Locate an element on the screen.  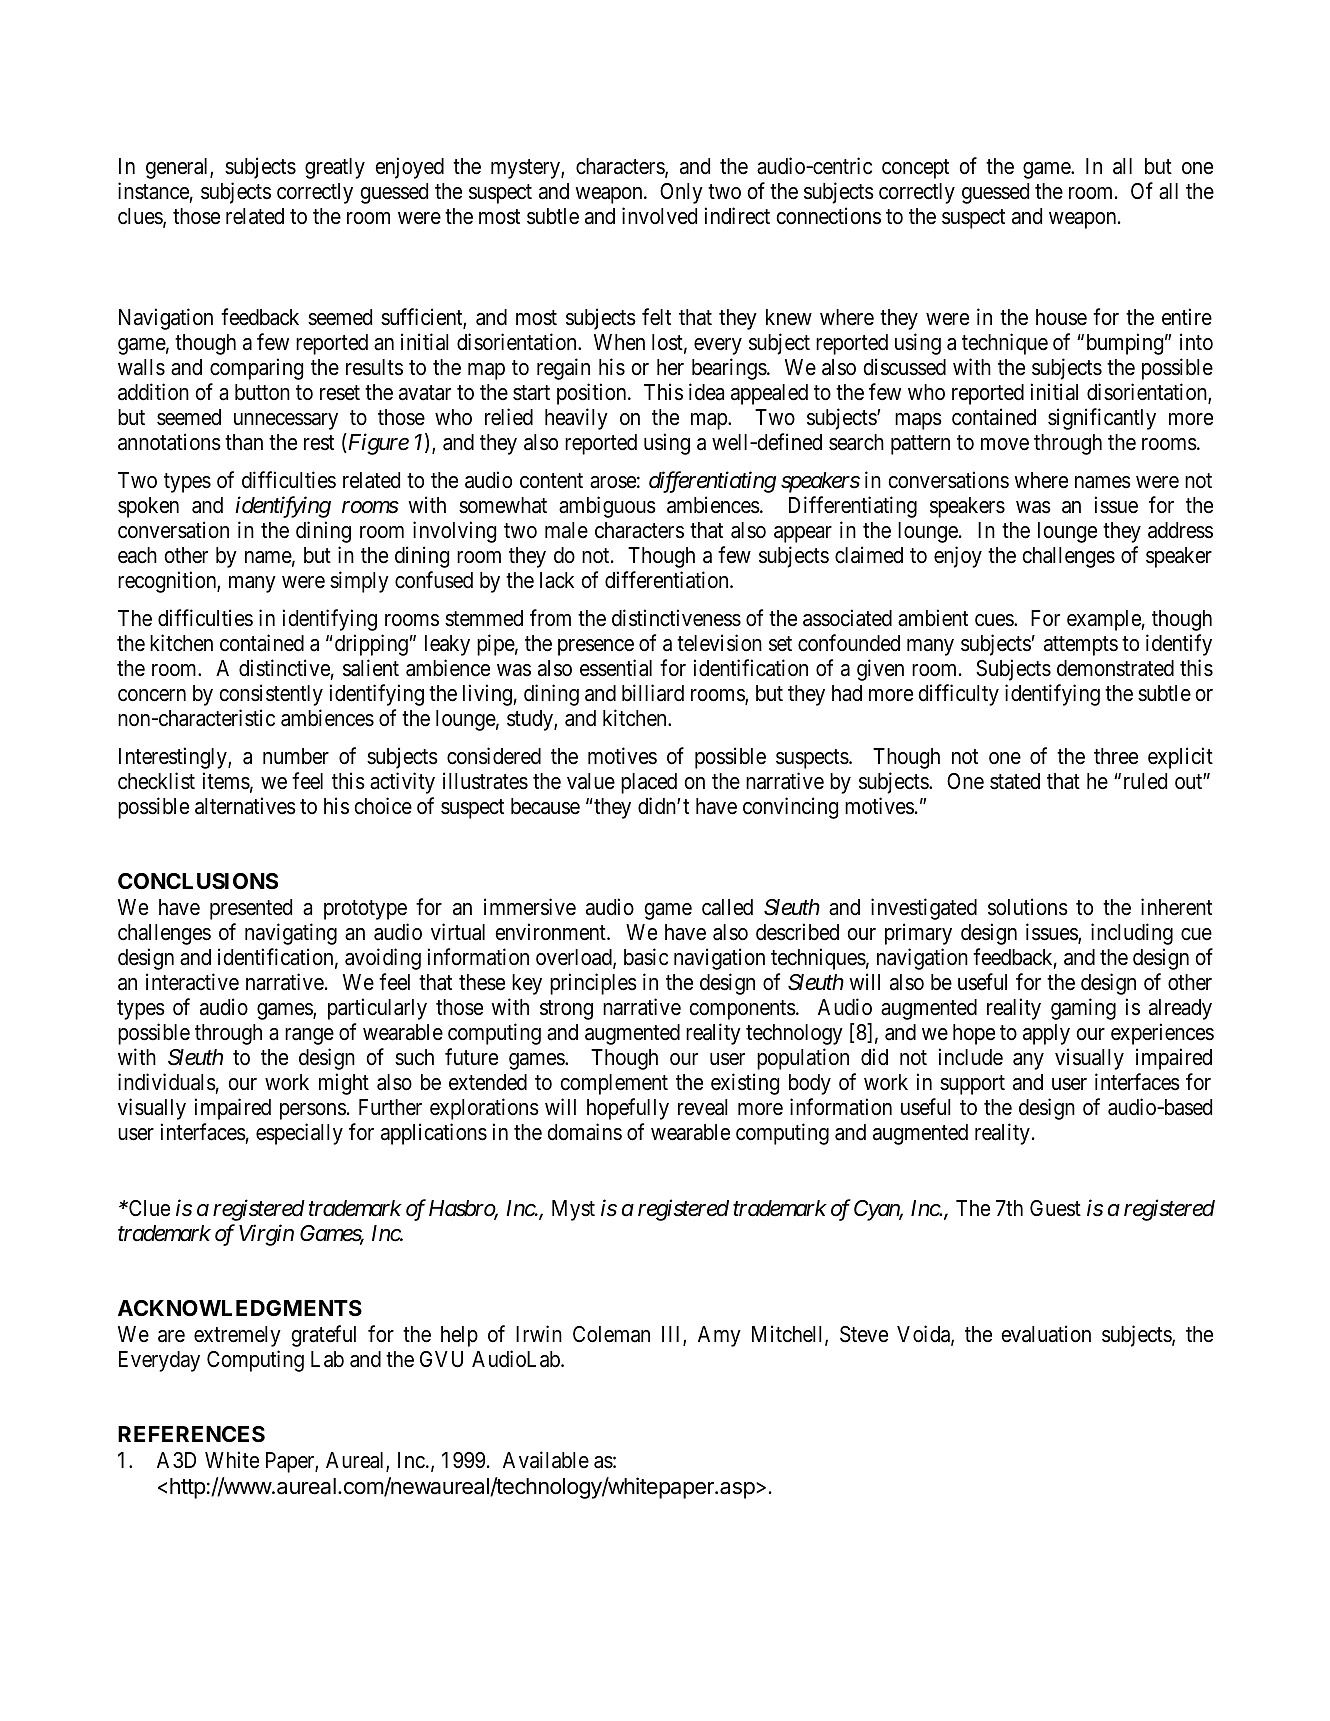
involved is located at coordinates (659, 216).
